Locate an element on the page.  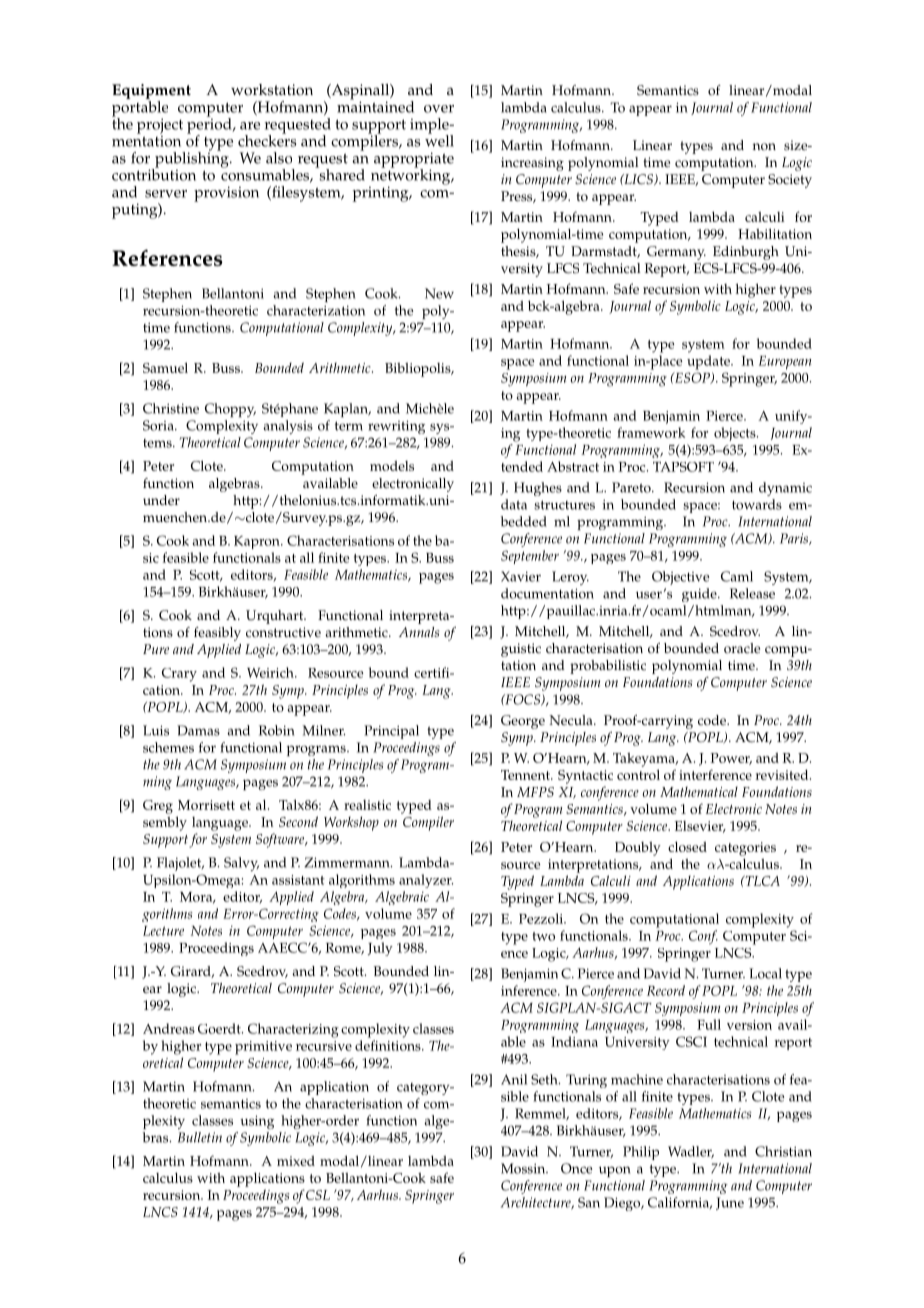
feasibly is located at coordinates (217, 634).
